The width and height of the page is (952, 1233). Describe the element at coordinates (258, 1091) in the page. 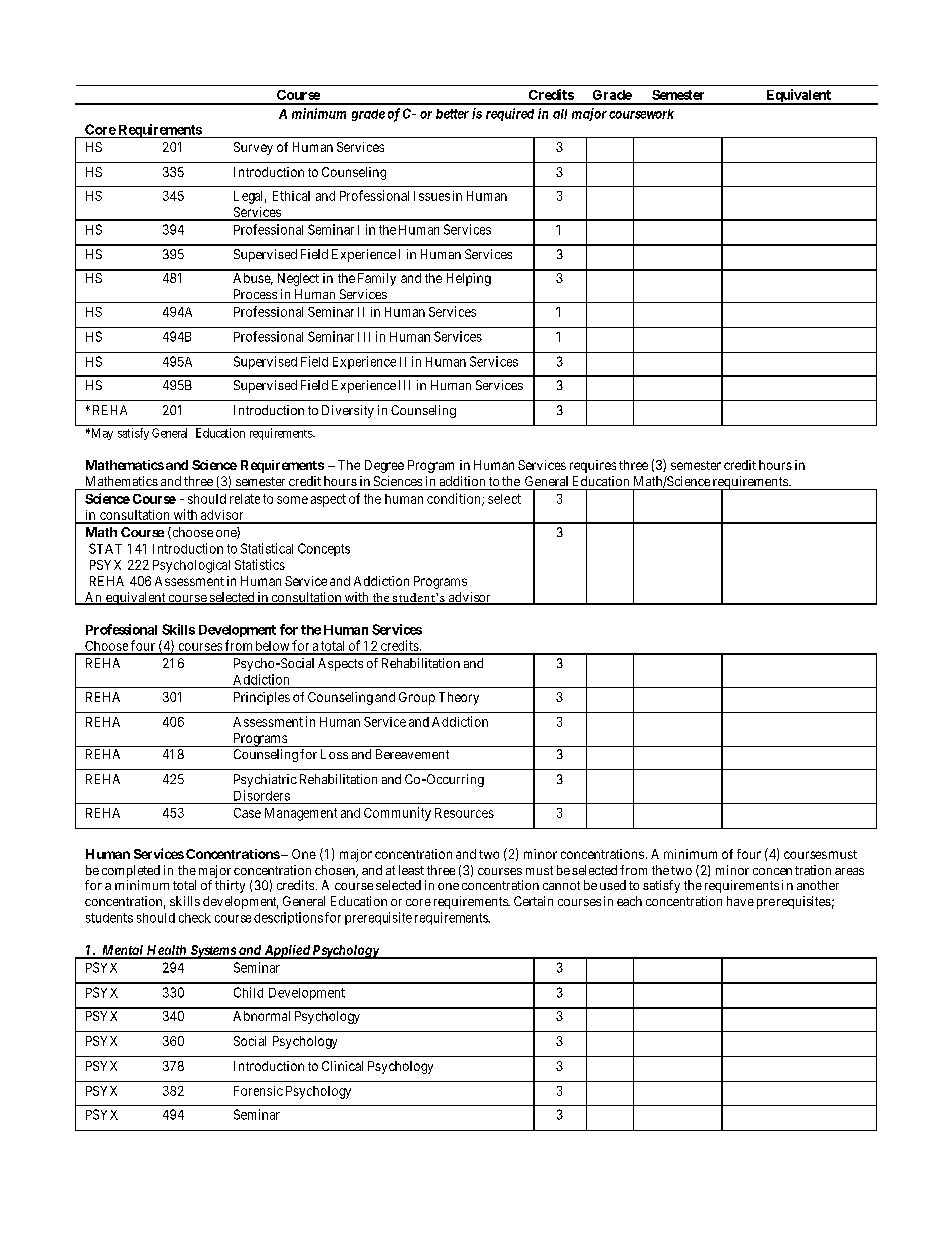

I see `Forensic` at that location.
